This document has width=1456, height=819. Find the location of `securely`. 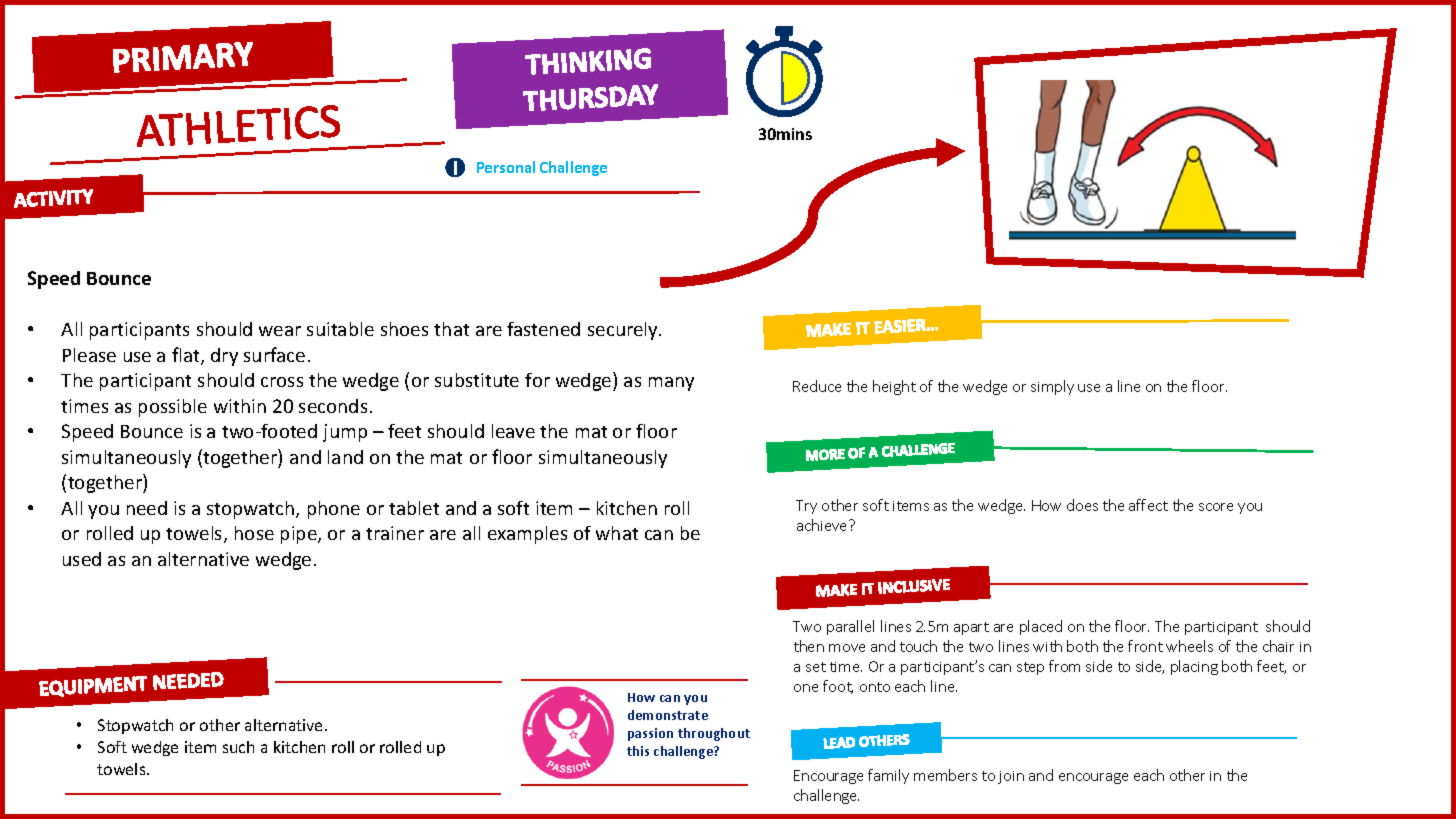

securely is located at coordinates (624, 331).
